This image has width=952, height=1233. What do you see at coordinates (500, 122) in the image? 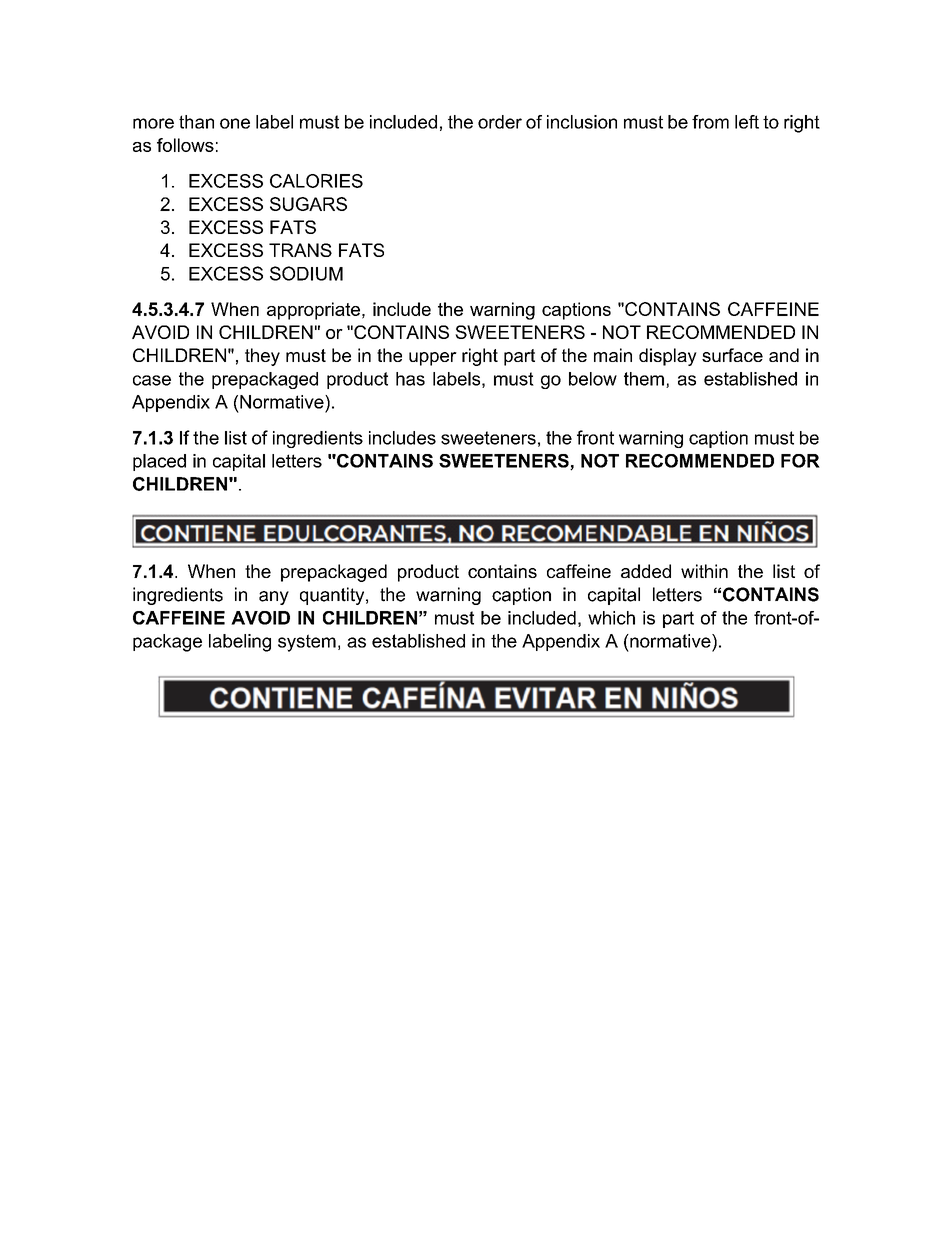
I see `order` at bounding box center [500, 122].
